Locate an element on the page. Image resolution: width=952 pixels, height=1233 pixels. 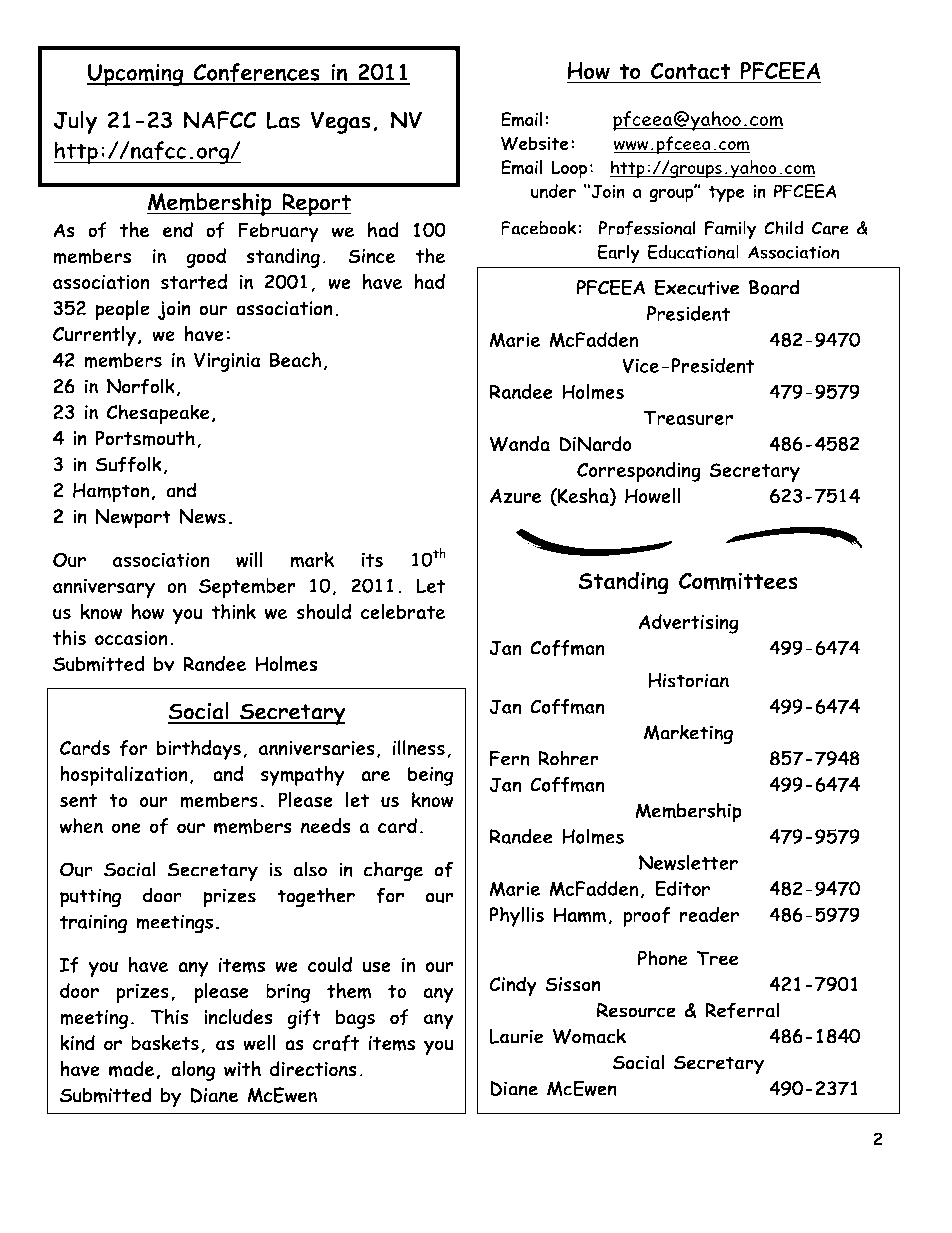
illness is located at coordinates (419, 748).
